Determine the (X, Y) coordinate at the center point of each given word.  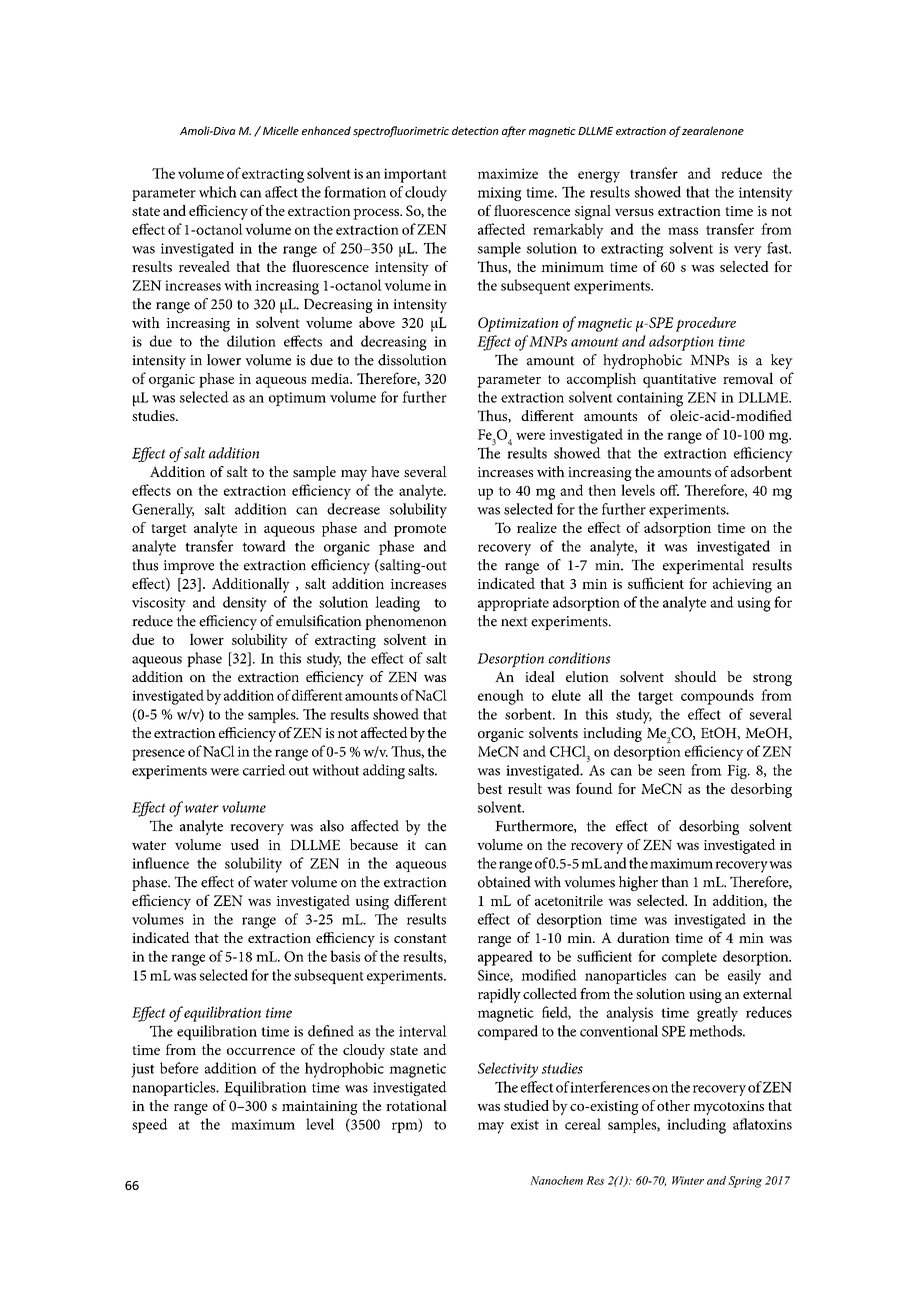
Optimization (518, 324)
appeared (505, 958)
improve (188, 567)
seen (671, 772)
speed (150, 1125)
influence (160, 863)
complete (689, 958)
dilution (251, 341)
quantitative (679, 381)
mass (683, 231)
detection (475, 130)
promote (420, 530)
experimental (703, 566)
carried (264, 770)
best (489, 788)
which (218, 192)
